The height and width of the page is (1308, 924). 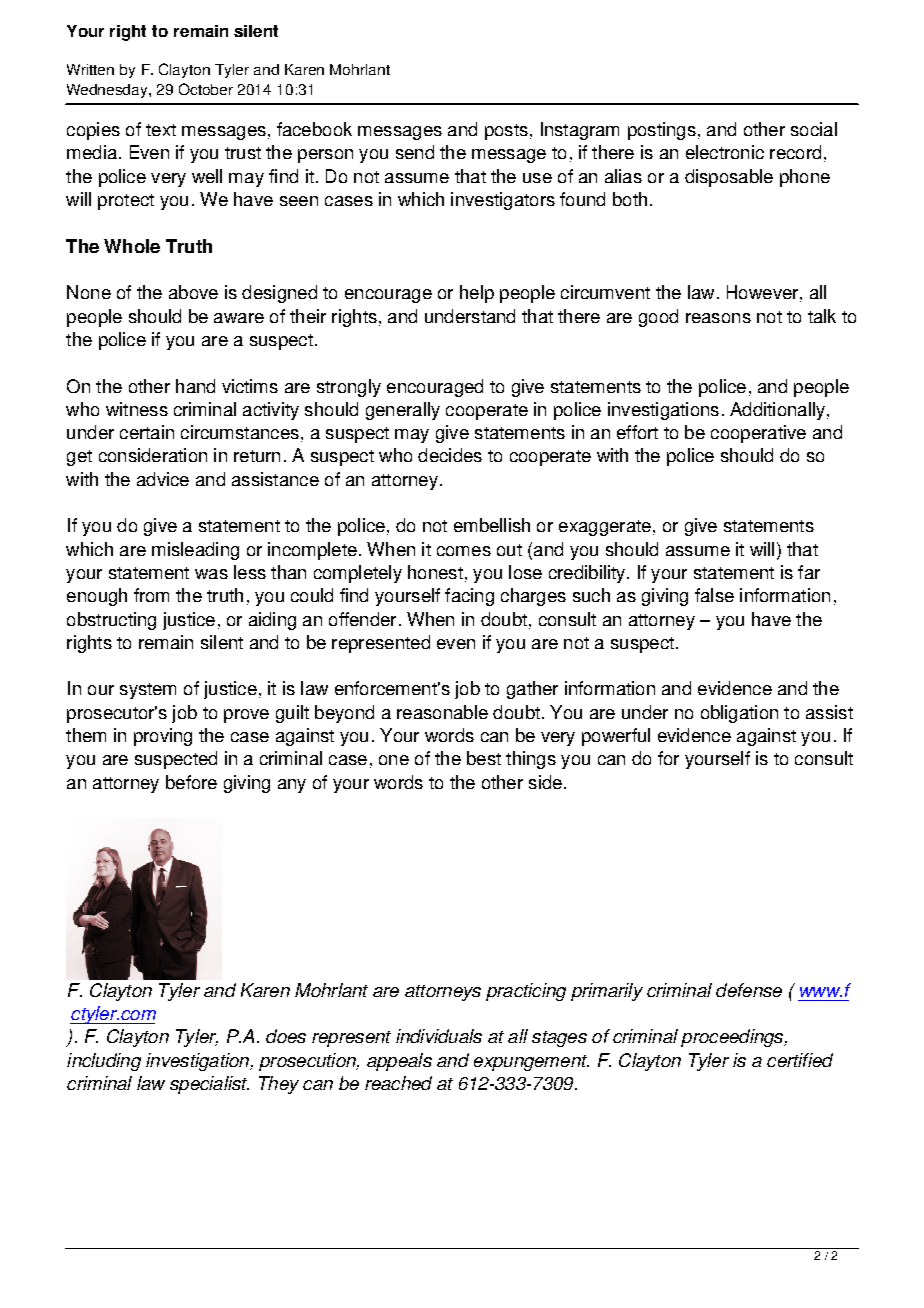 What do you see at coordinates (163, 737) in the page?
I see `proving` at bounding box center [163, 737].
